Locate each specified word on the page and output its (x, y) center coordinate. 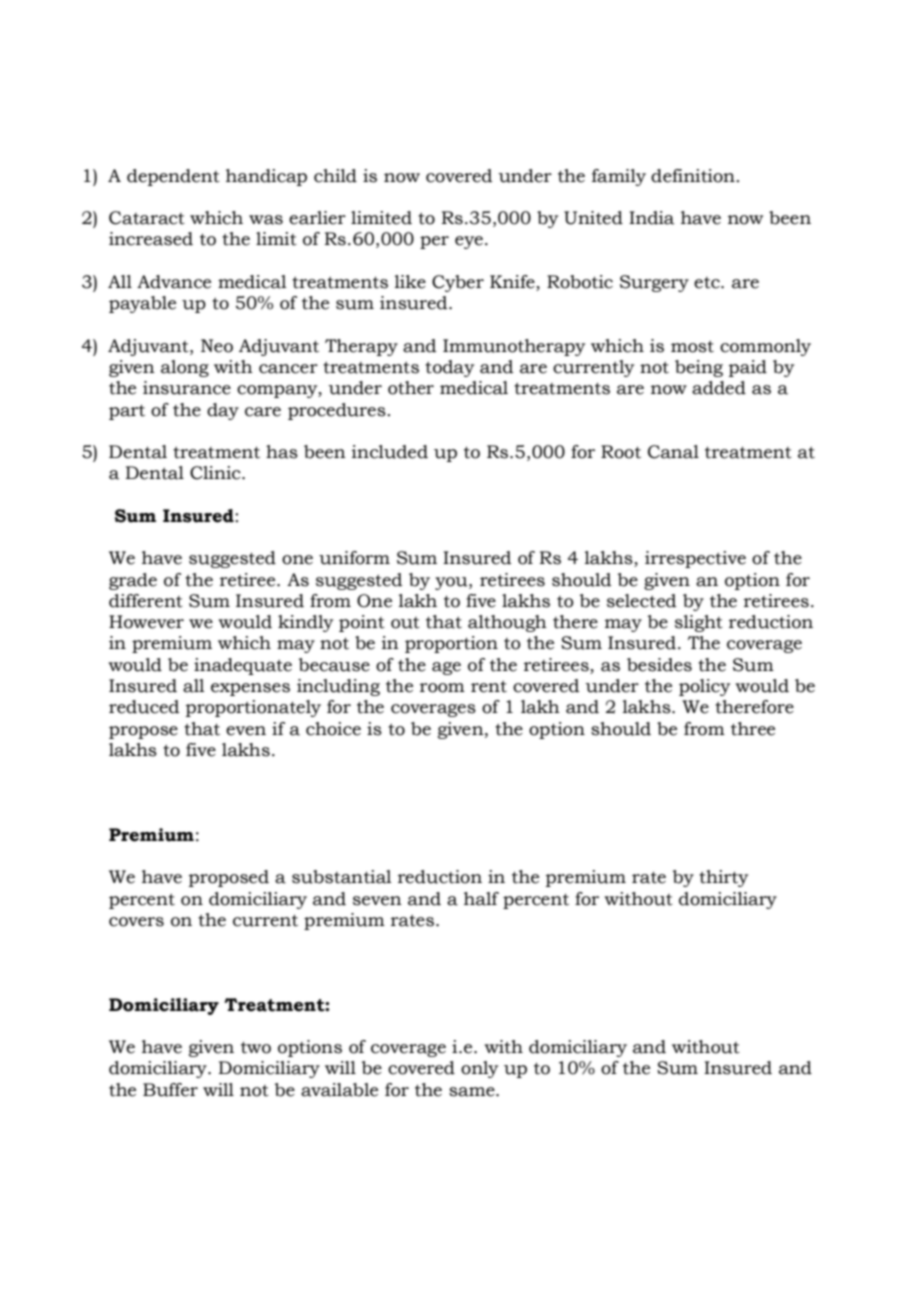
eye (469, 242)
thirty (723, 878)
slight (699, 623)
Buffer (170, 1090)
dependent (173, 177)
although (507, 623)
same (473, 1092)
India (651, 218)
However (146, 622)
